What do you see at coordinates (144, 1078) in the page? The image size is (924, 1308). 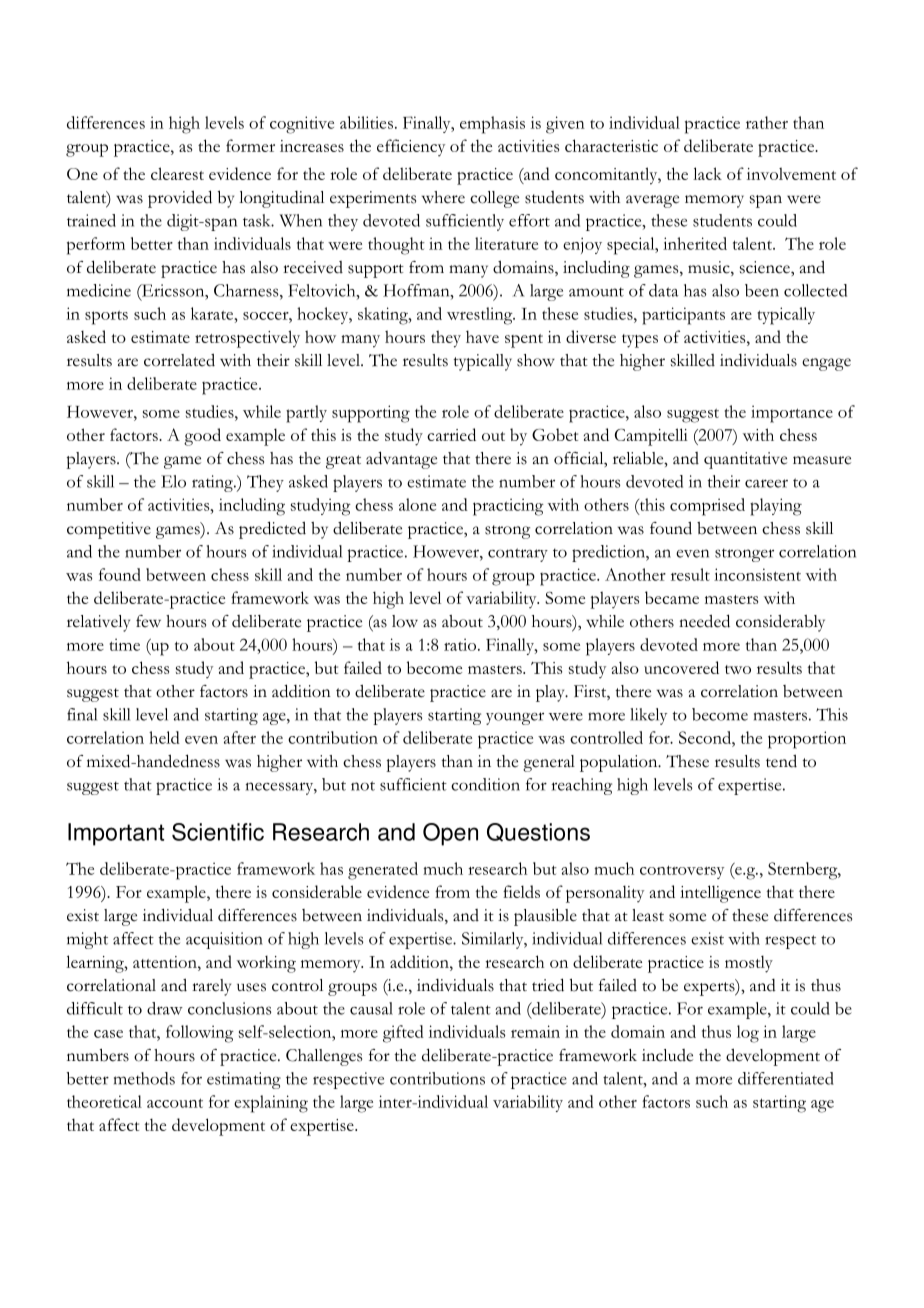 I see `methods` at bounding box center [144, 1078].
